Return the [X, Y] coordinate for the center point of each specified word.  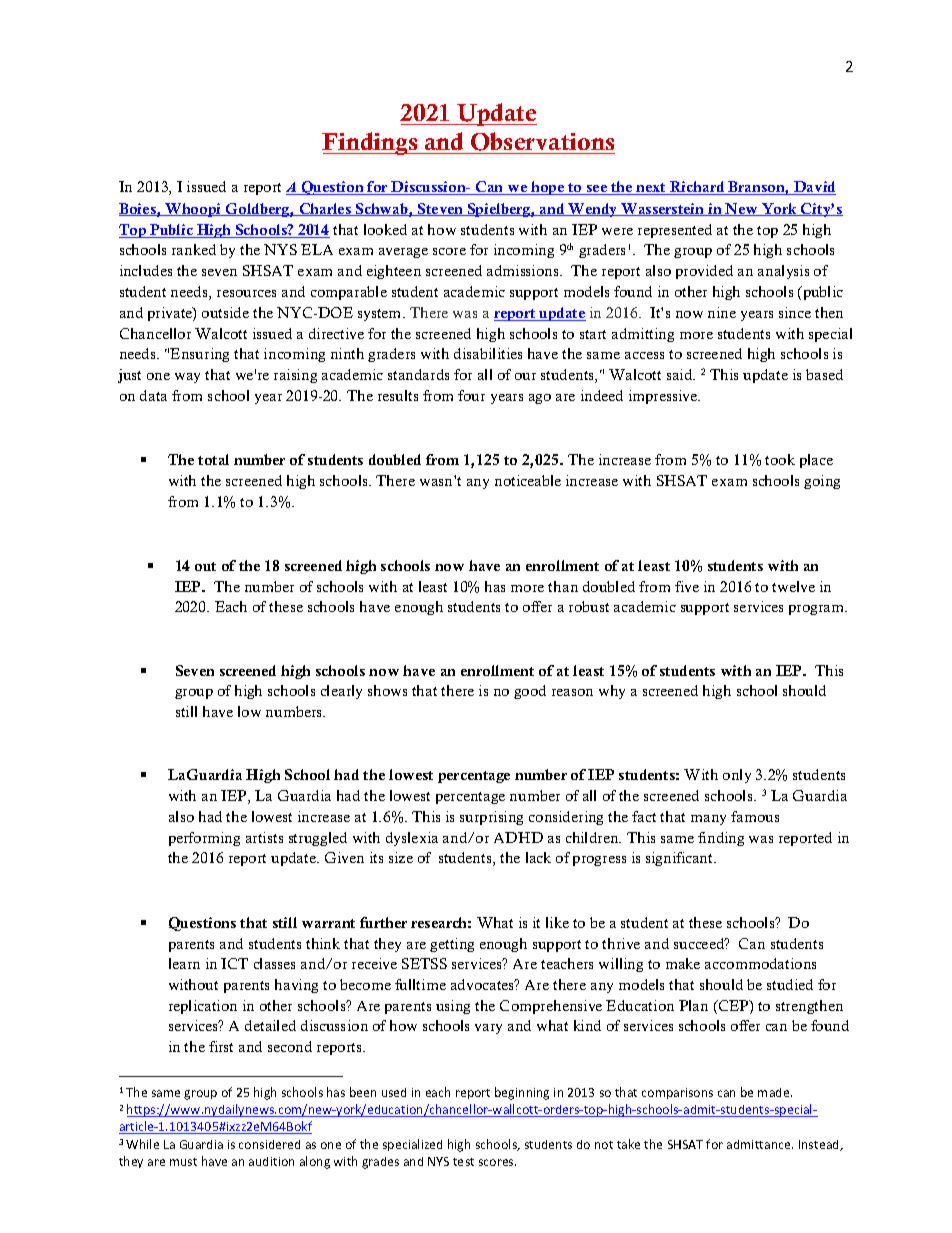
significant [681, 859]
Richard [697, 188]
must [183, 1162]
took [780, 459]
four [471, 395]
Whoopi [193, 210]
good [530, 692]
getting [452, 945]
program [818, 610]
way [187, 378]
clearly [341, 692]
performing [204, 839]
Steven [441, 209]
